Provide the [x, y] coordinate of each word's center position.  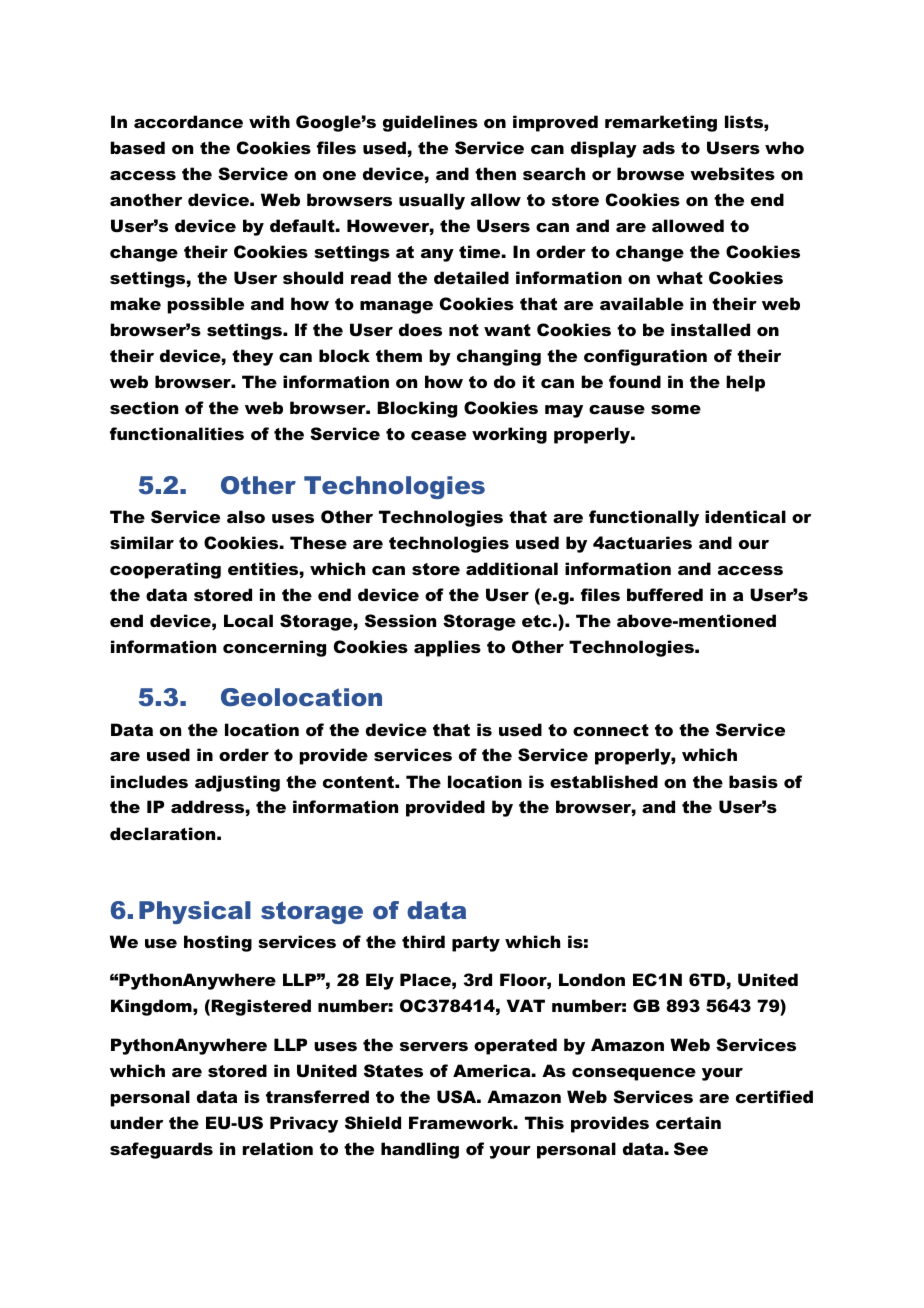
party [476, 944]
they [252, 357]
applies [447, 648]
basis [753, 781]
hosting [218, 943]
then [495, 173]
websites [732, 173]
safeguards [161, 1150]
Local [248, 620]
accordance [188, 121]
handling [420, 1150]
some [676, 409]
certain [688, 1122]
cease [438, 435]
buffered [665, 594]
